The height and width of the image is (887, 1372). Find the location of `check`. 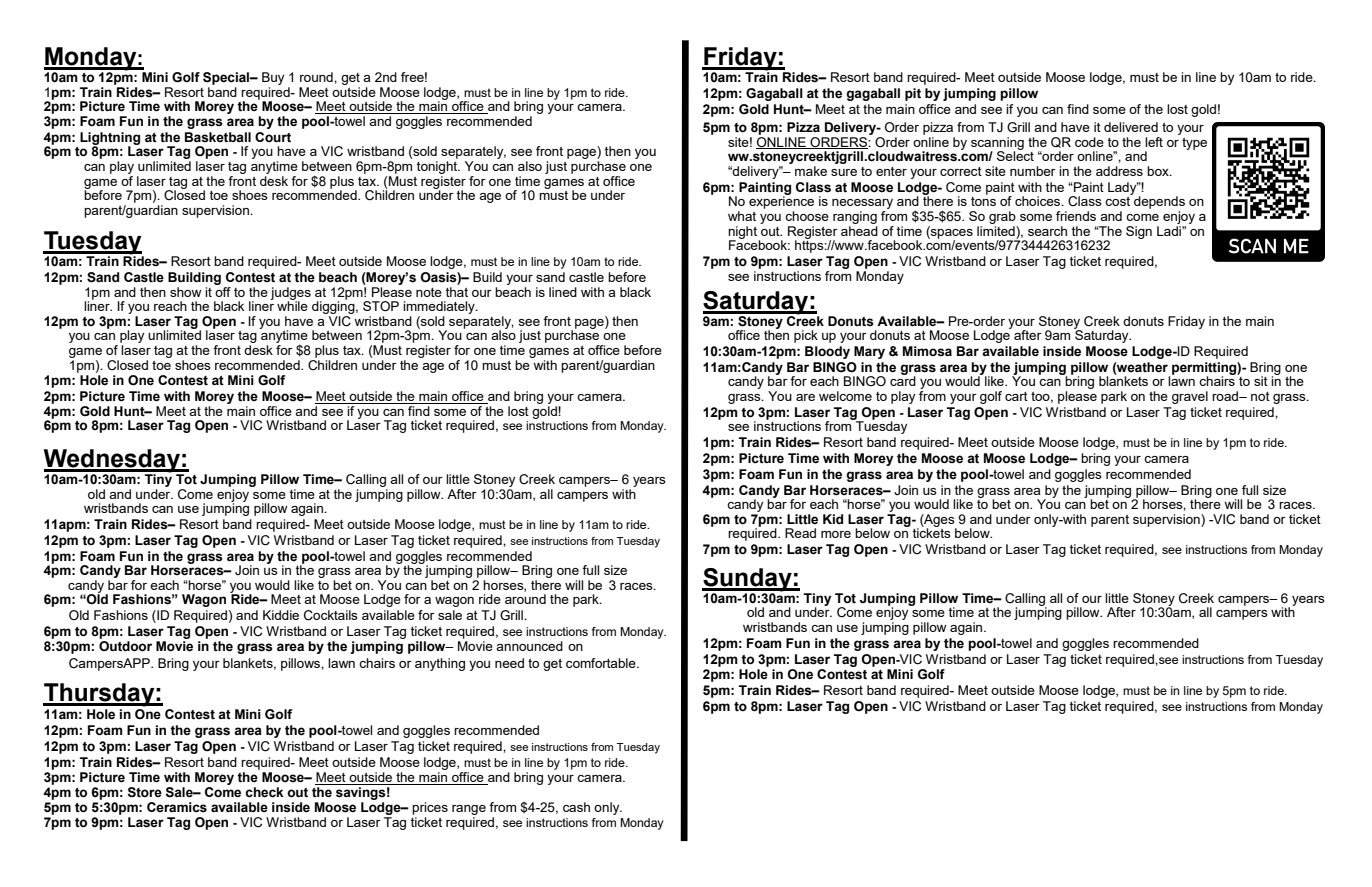

check is located at coordinates (264, 792).
